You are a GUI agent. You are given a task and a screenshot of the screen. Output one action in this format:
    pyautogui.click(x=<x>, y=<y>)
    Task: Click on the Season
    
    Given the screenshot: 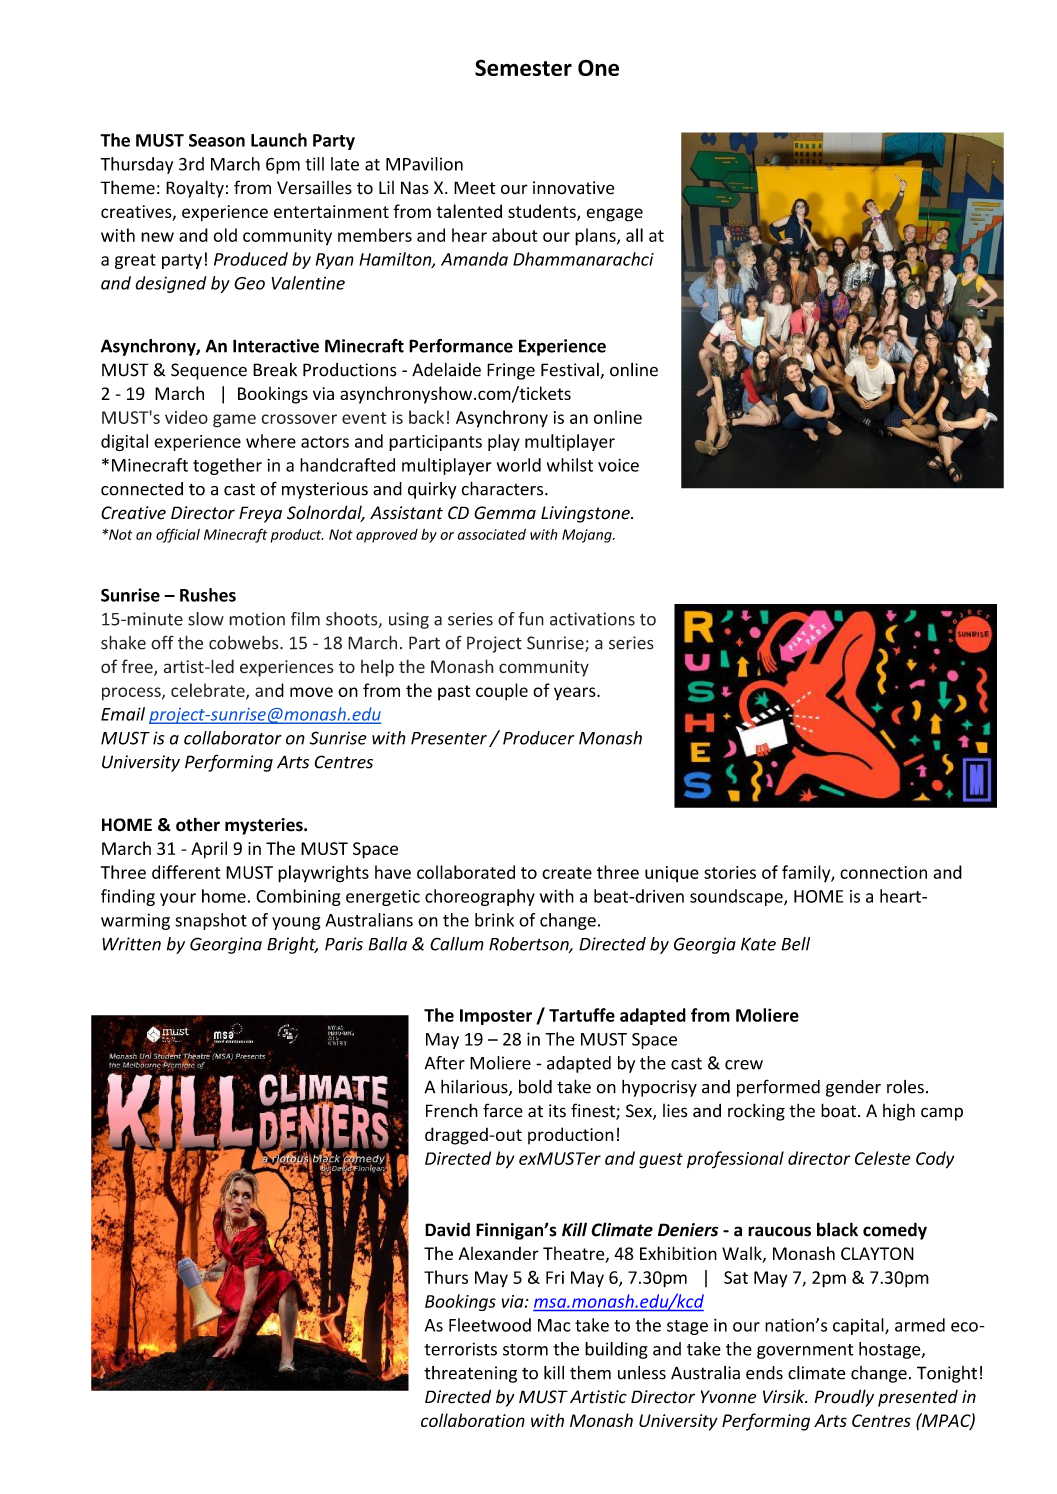 What is the action you would take?
    pyautogui.click(x=217, y=140)
